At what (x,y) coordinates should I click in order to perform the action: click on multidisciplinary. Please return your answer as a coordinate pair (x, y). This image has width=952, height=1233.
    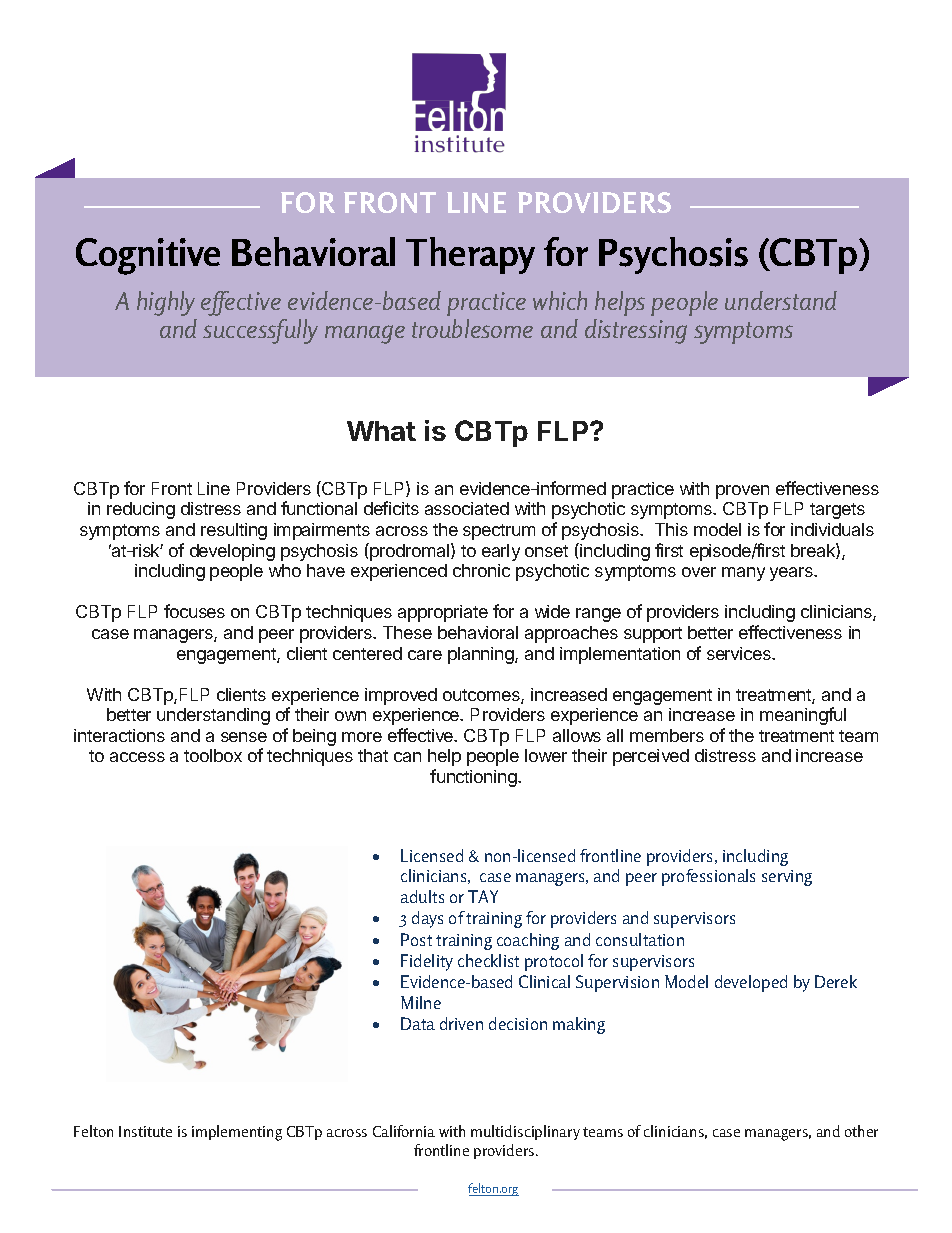
    Looking at the image, I should click on (525, 1132).
